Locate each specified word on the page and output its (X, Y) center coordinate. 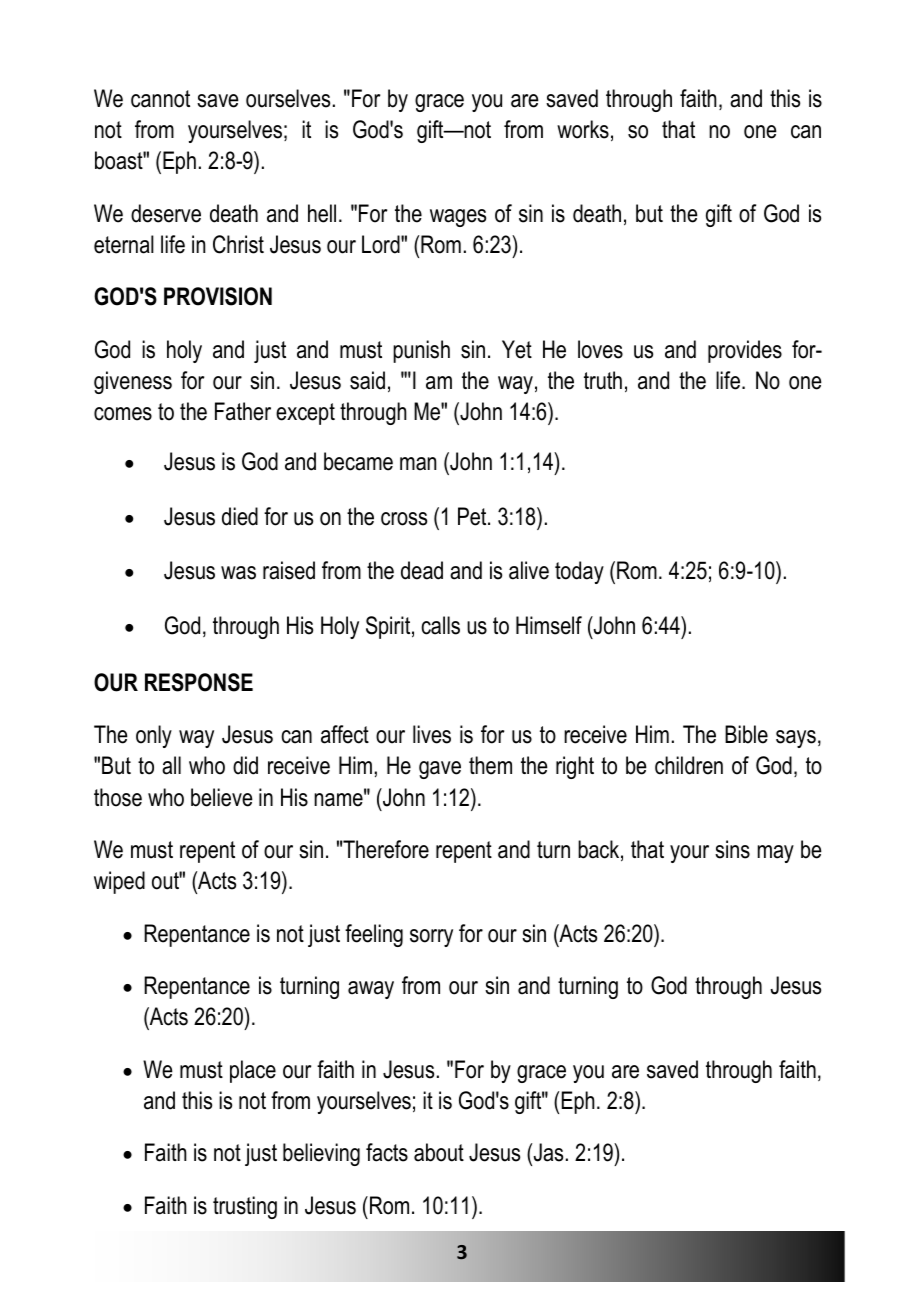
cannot (160, 99)
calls (440, 625)
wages (458, 218)
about (439, 1152)
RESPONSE (199, 682)
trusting (245, 1207)
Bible (746, 734)
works (583, 129)
